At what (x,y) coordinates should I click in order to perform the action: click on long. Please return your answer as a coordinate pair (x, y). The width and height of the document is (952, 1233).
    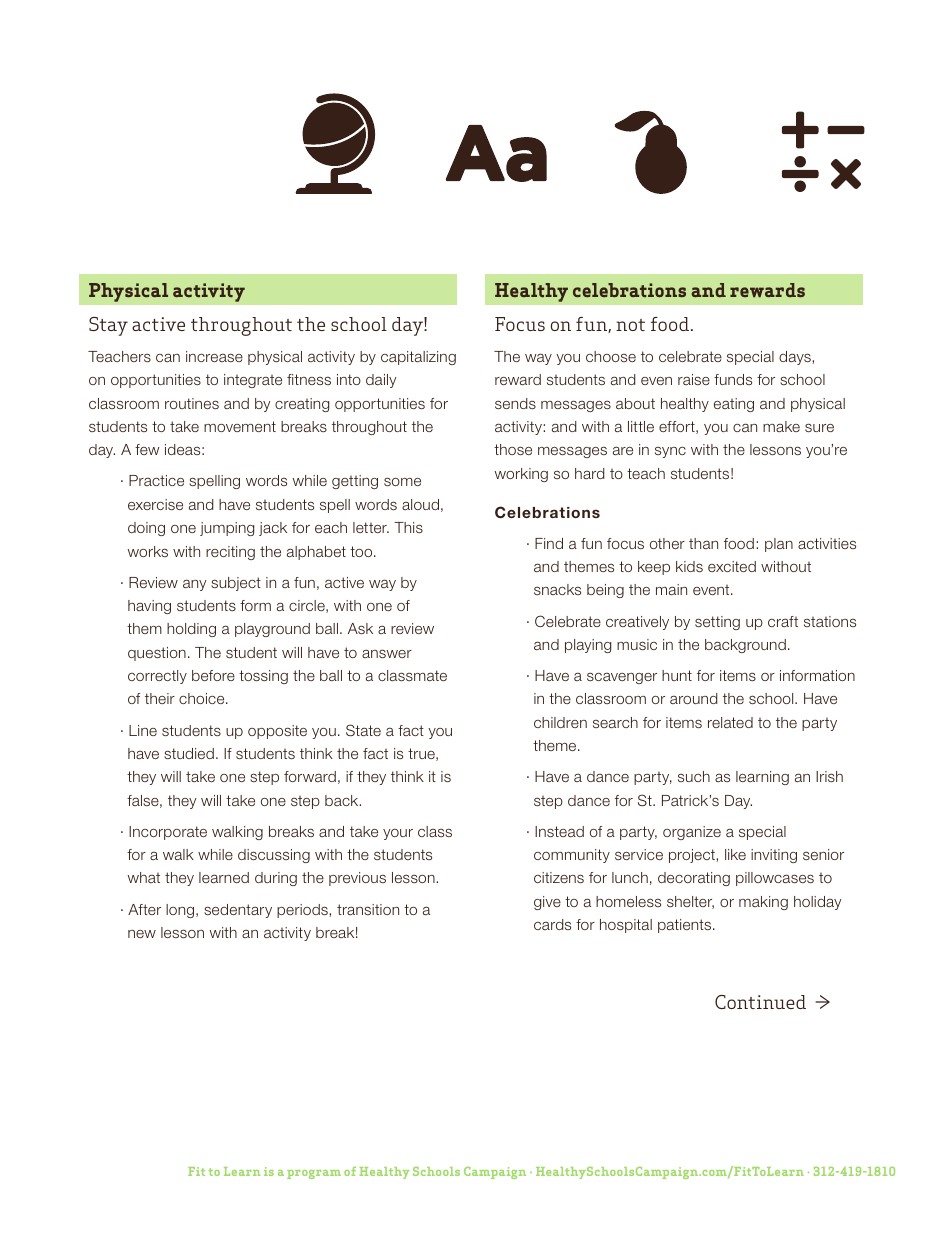
    Looking at the image, I should click on (181, 911).
